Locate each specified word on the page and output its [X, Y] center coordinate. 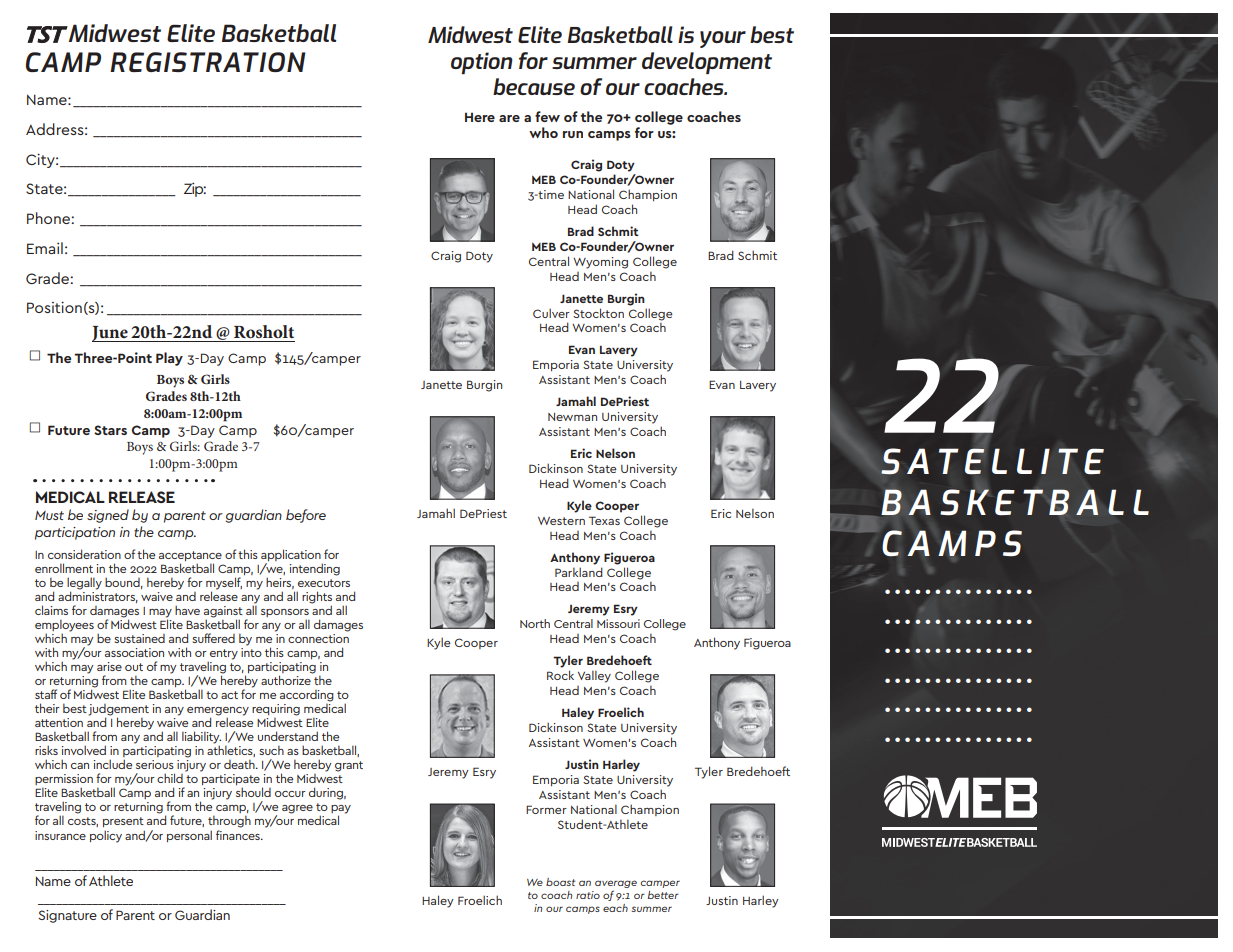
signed [108, 516]
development [707, 63]
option [482, 63]
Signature [67, 916]
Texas [604, 520]
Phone [49, 218]
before [306, 516]
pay [341, 809]
